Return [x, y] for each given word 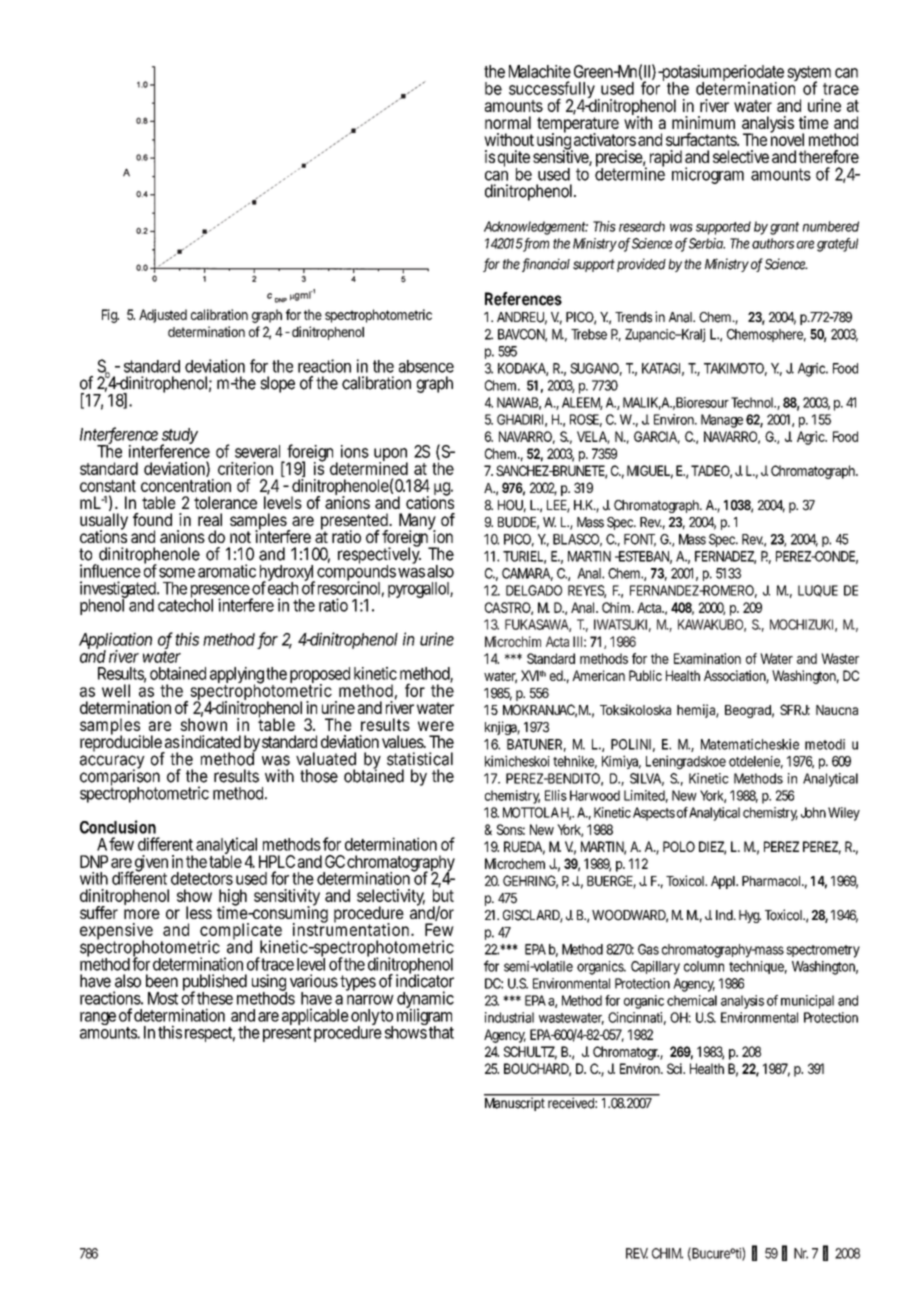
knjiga [502, 728]
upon [391, 456]
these [215, 998]
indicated [211, 741]
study [179, 437]
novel [787, 138]
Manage [722, 421]
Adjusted [163, 316]
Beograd [749, 711]
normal [508, 122]
